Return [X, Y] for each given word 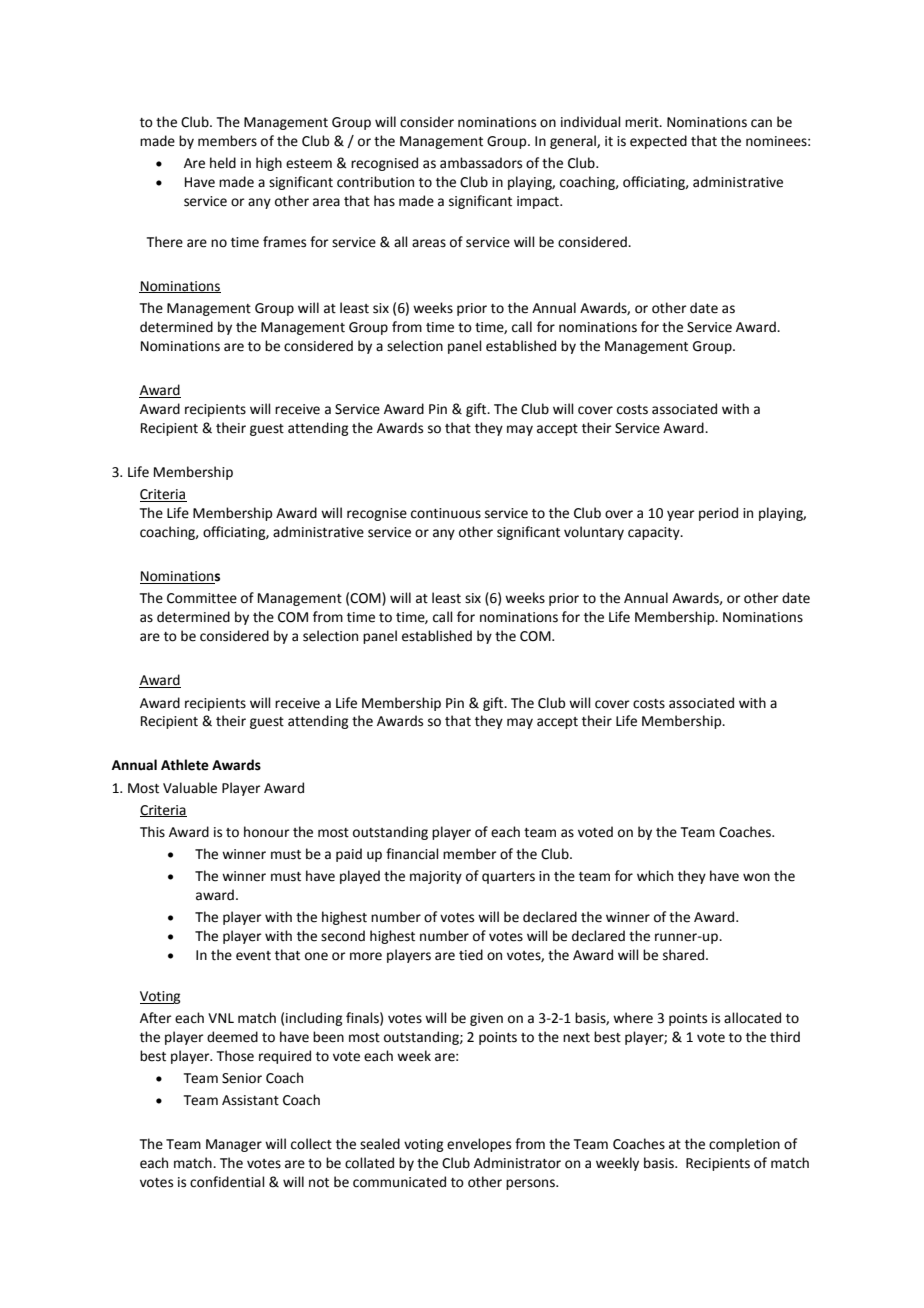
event [253, 956]
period [718, 514]
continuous [446, 513]
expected [658, 142]
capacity [655, 533]
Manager [234, 1145]
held [223, 163]
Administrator [517, 1163]
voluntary [594, 533]
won [756, 877]
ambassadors [481, 163]
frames [284, 242]
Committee [202, 598]
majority [436, 877]
